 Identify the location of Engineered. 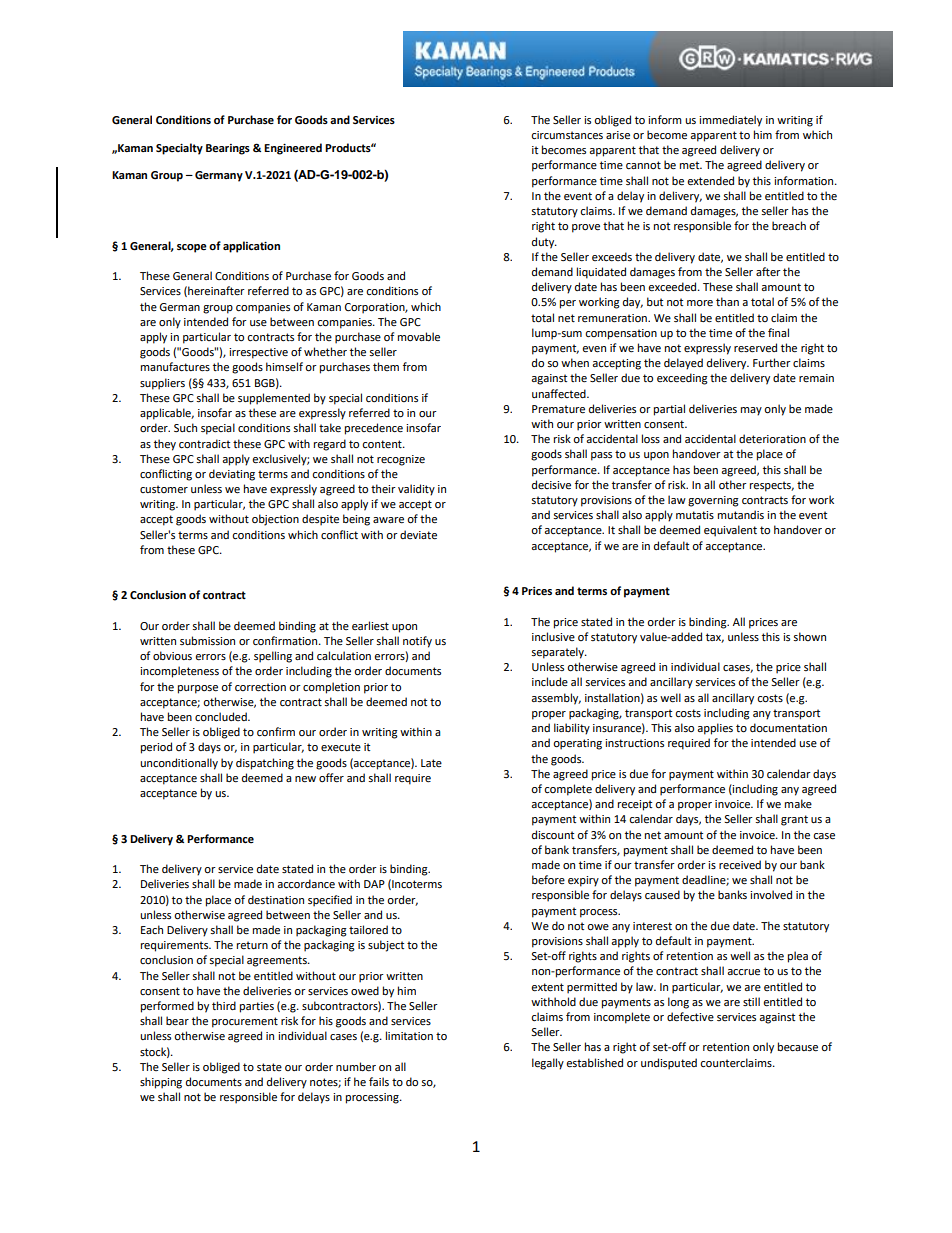
(293, 149).
